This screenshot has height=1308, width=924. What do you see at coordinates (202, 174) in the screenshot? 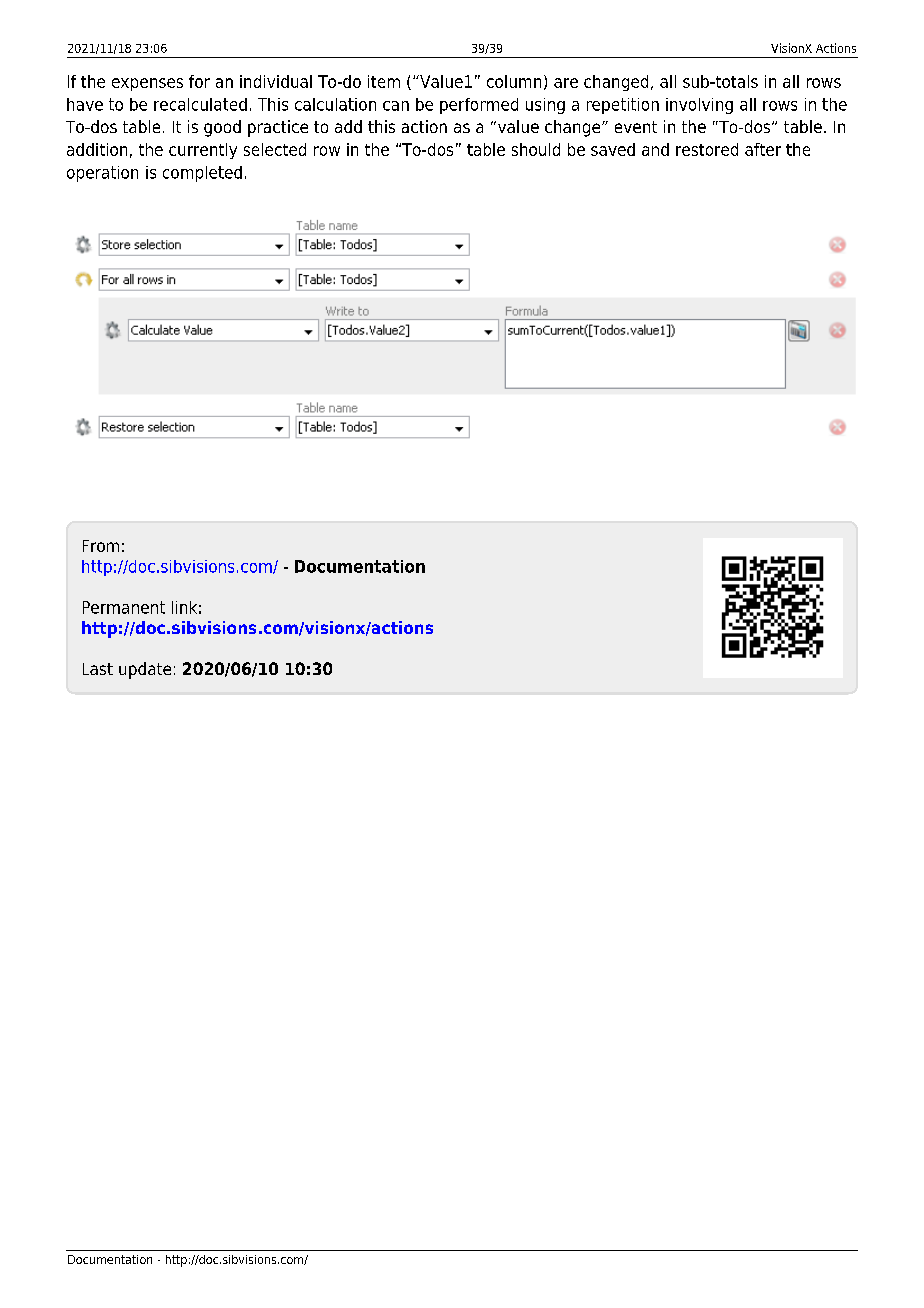
I see `completed` at bounding box center [202, 174].
